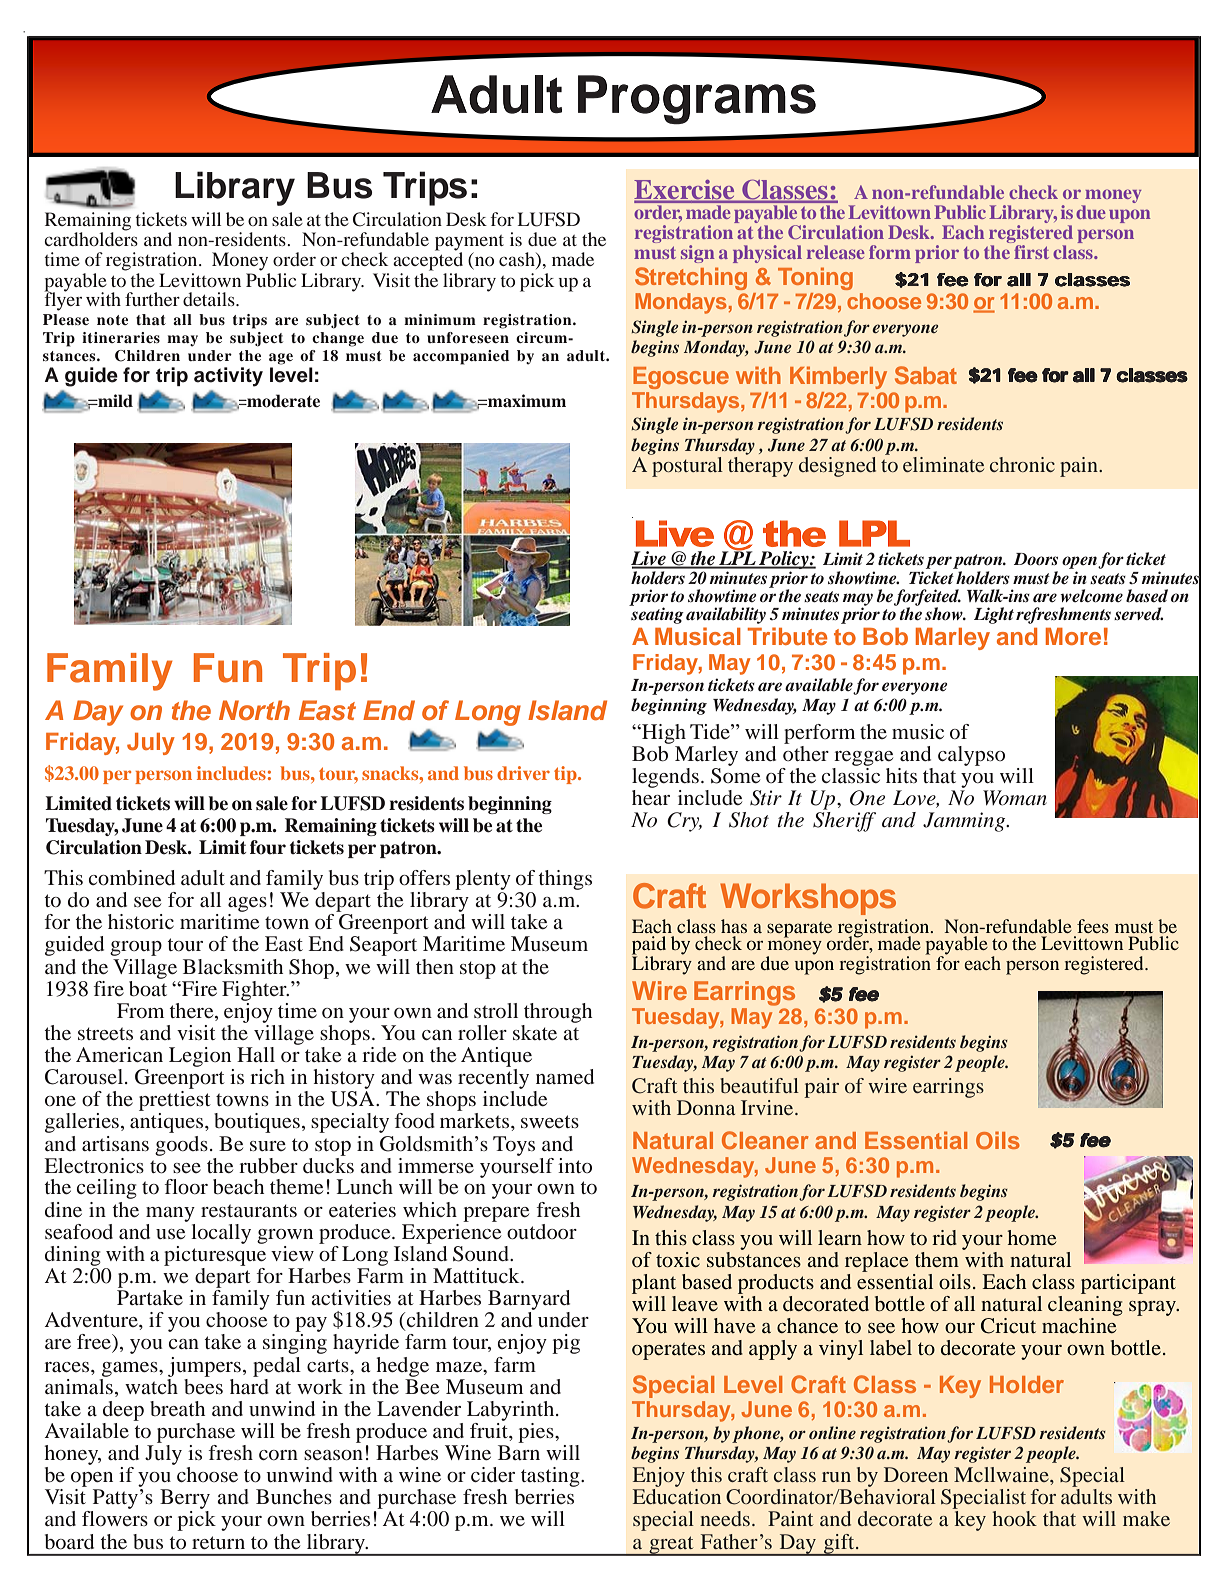  What do you see at coordinates (651, 797) in the screenshot?
I see `hear` at bounding box center [651, 797].
